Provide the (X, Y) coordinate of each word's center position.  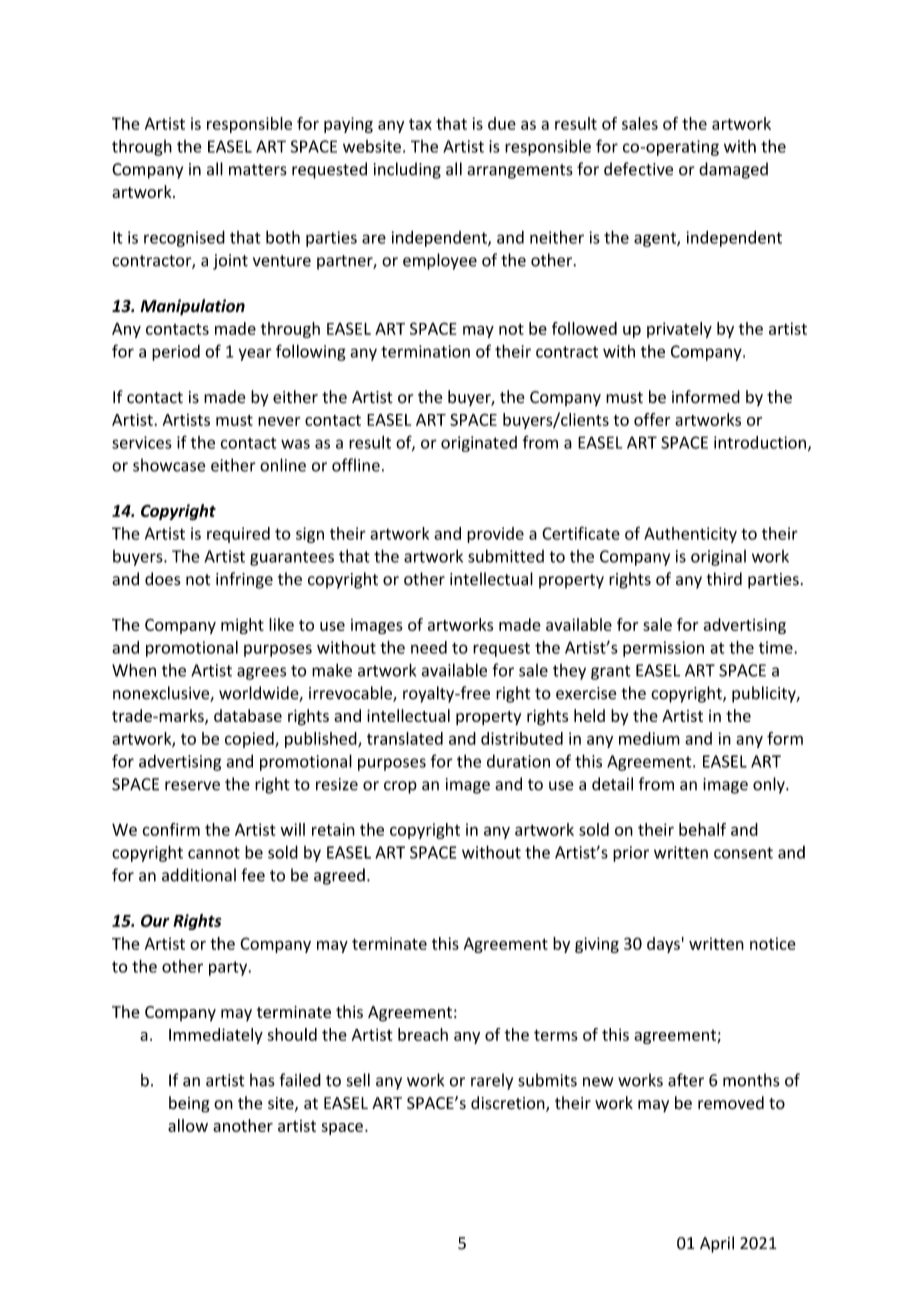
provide (495, 535)
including (407, 170)
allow (188, 1125)
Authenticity (690, 535)
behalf (702, 829)
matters (258, 170)
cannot (214, 853)
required (238, 535)
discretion (509, 1104)
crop (400, 787)
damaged (733, 170)
